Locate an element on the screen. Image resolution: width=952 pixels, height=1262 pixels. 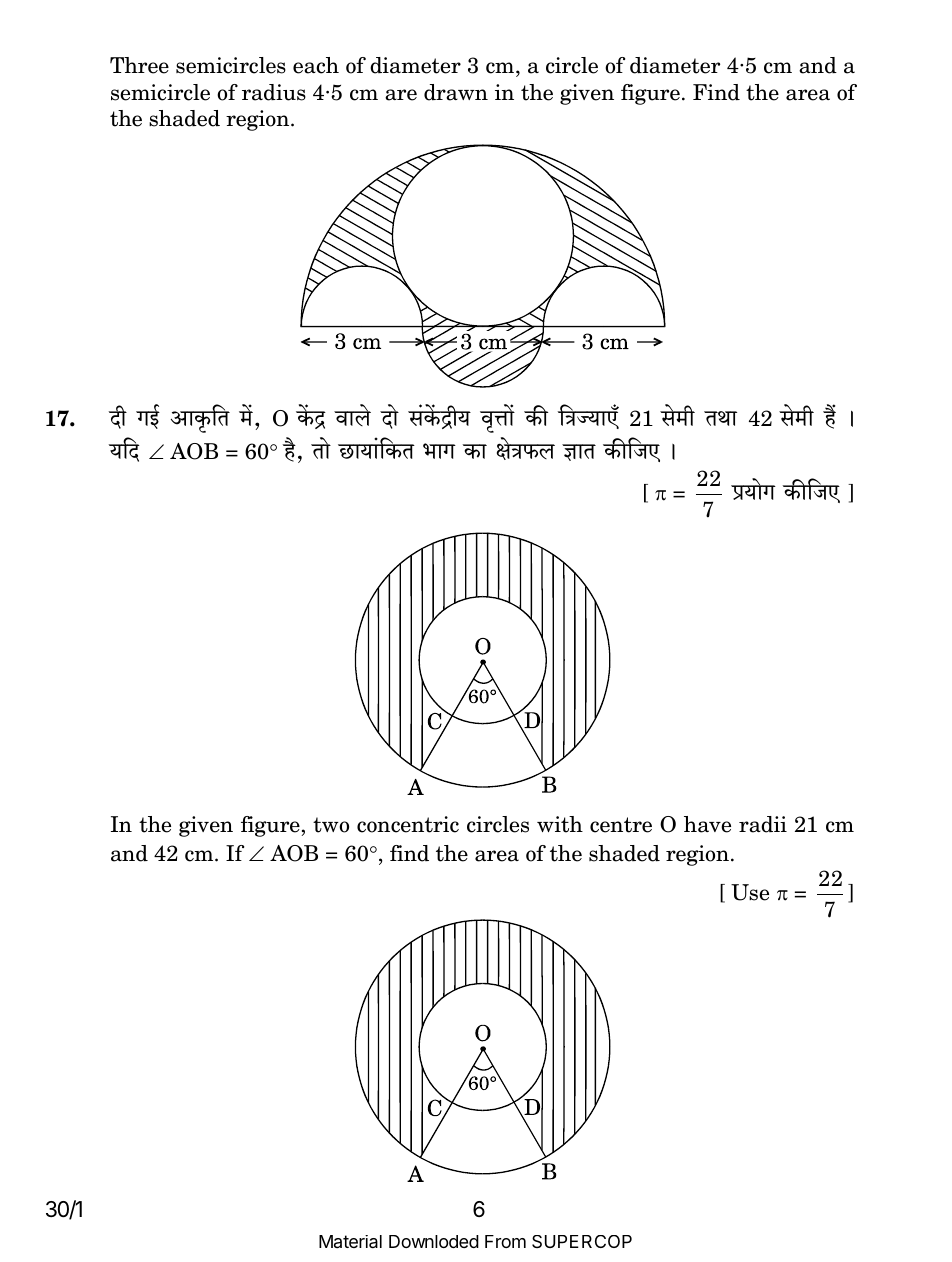
Use is located at coordinates (750, 892).
